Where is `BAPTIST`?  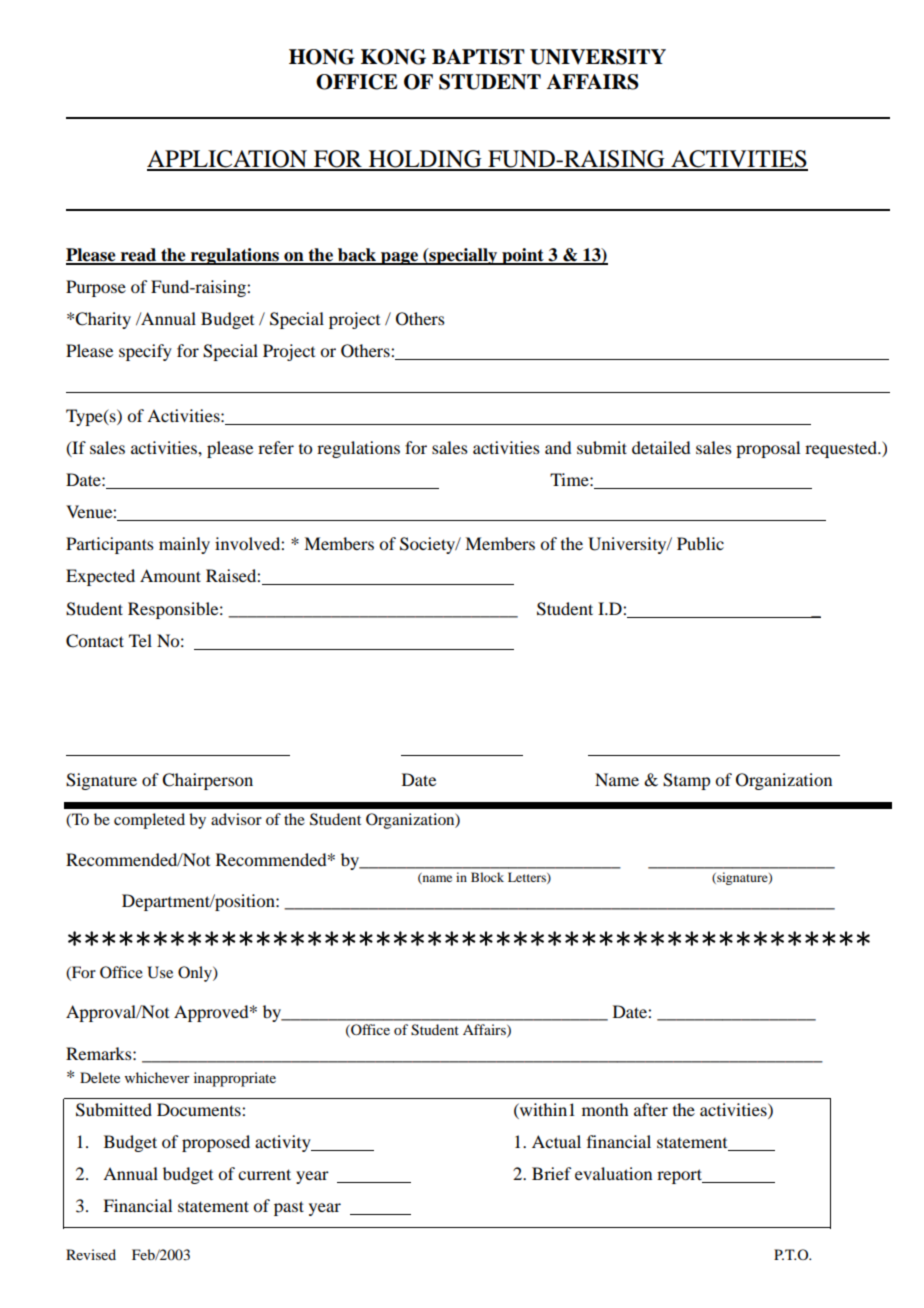
BAPTIST is located at coordinates (478, 57).
